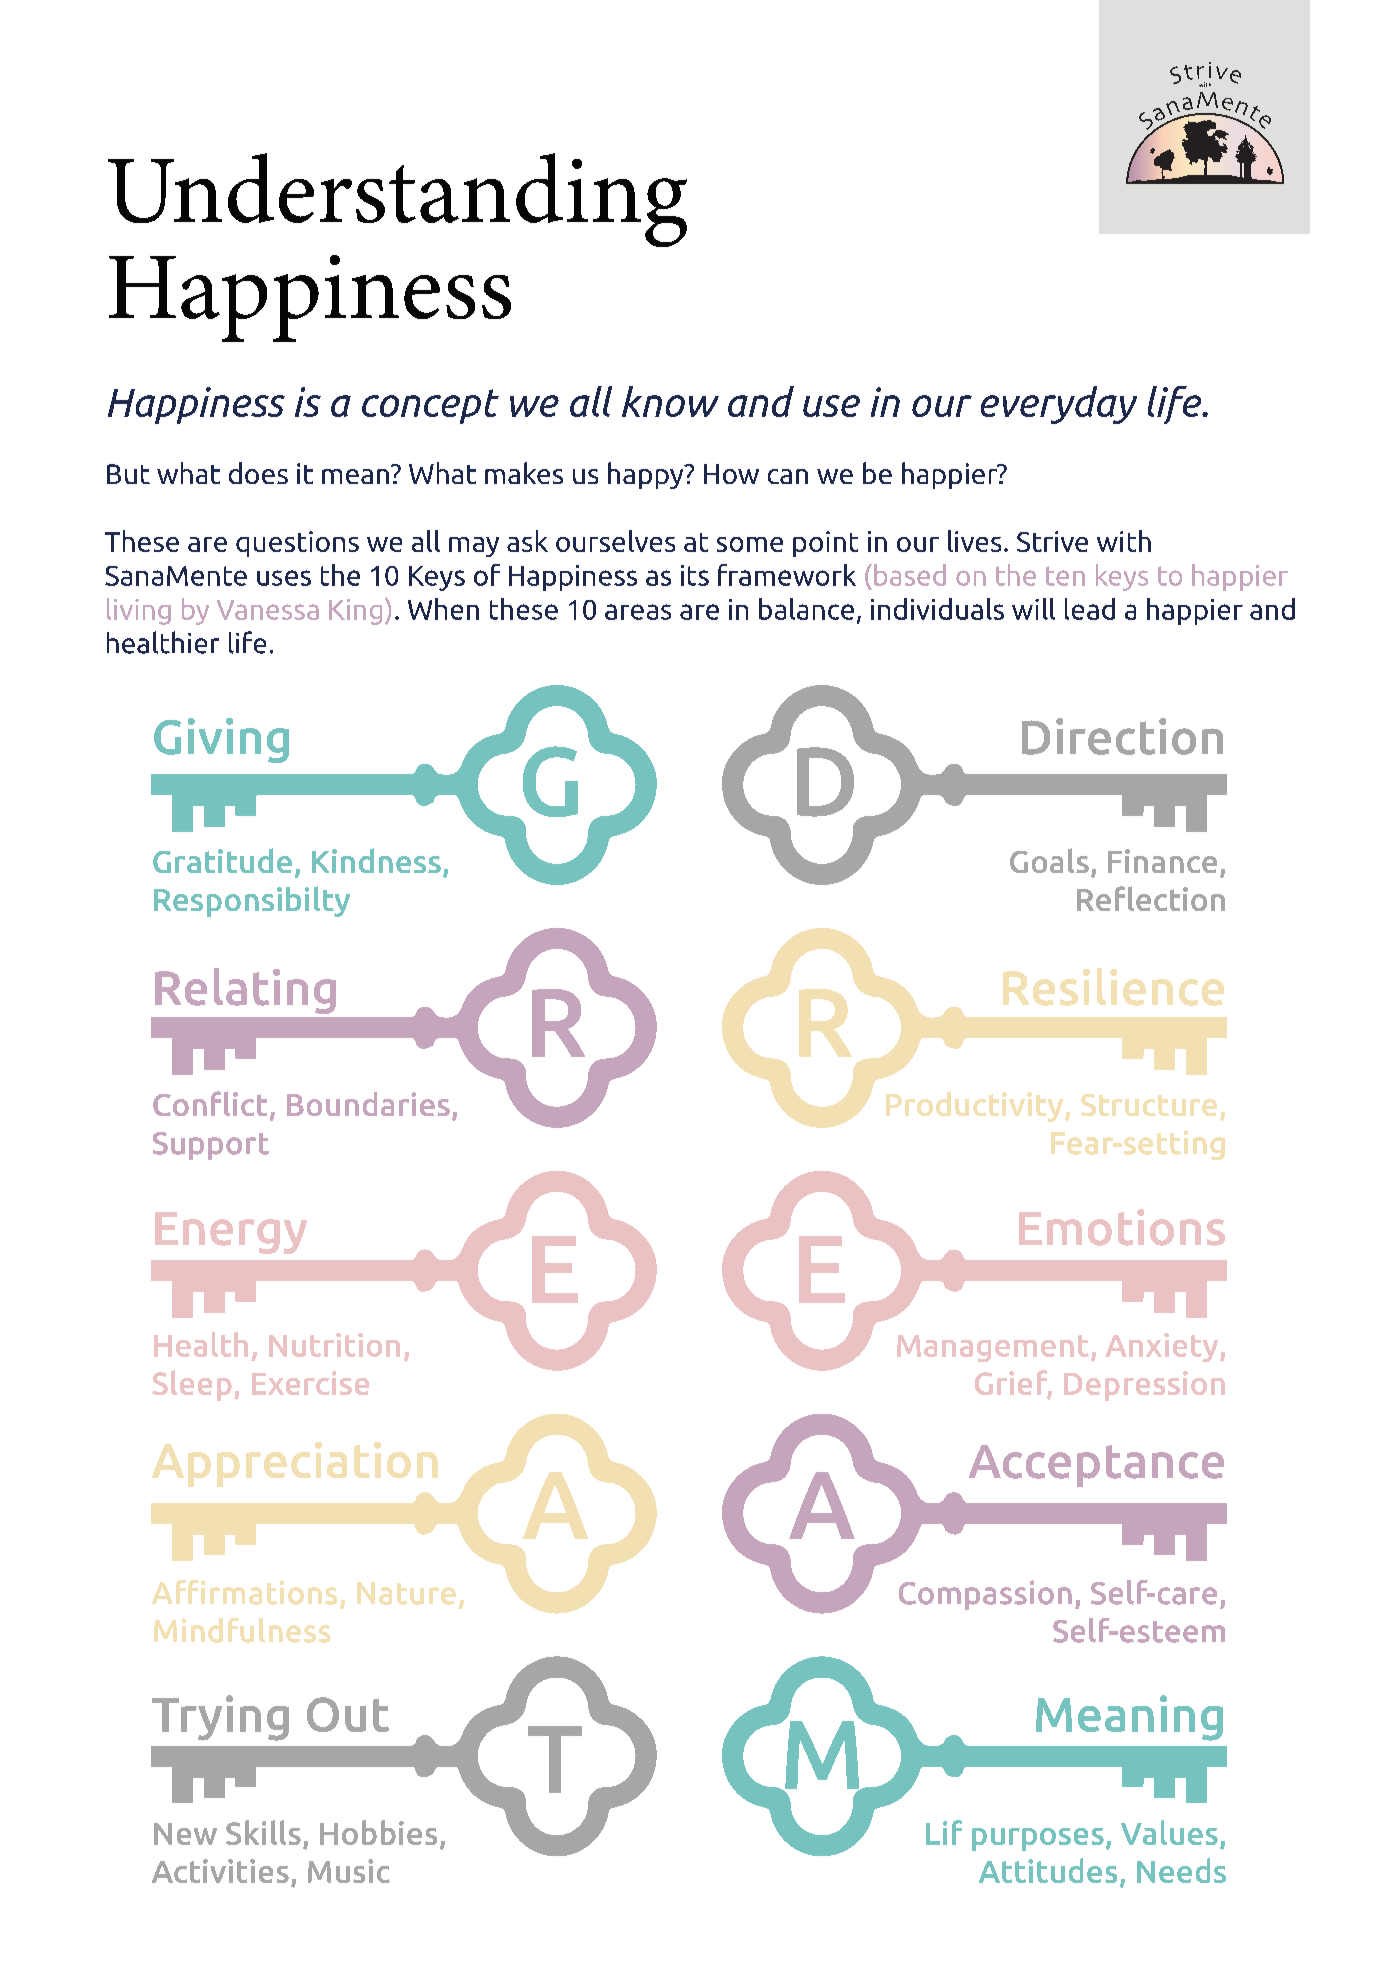 The height and width of the screenshot is (1977, 1398). What do you see at coordinates (221, 740) in the screenshot?
I see `Giving` at bounding box center [221, 740].
